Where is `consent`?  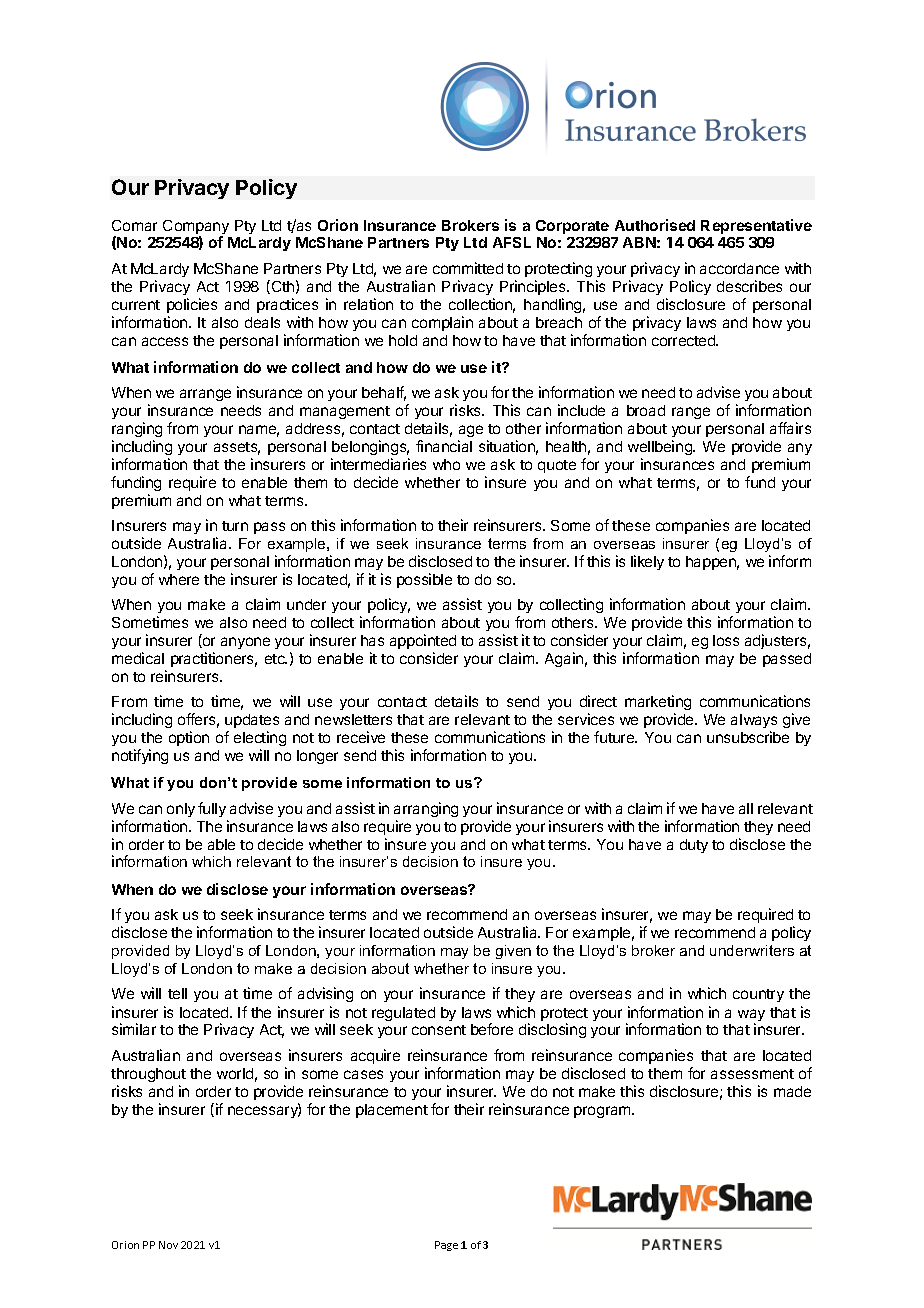
consent is located at coordinates (439, 1030).
